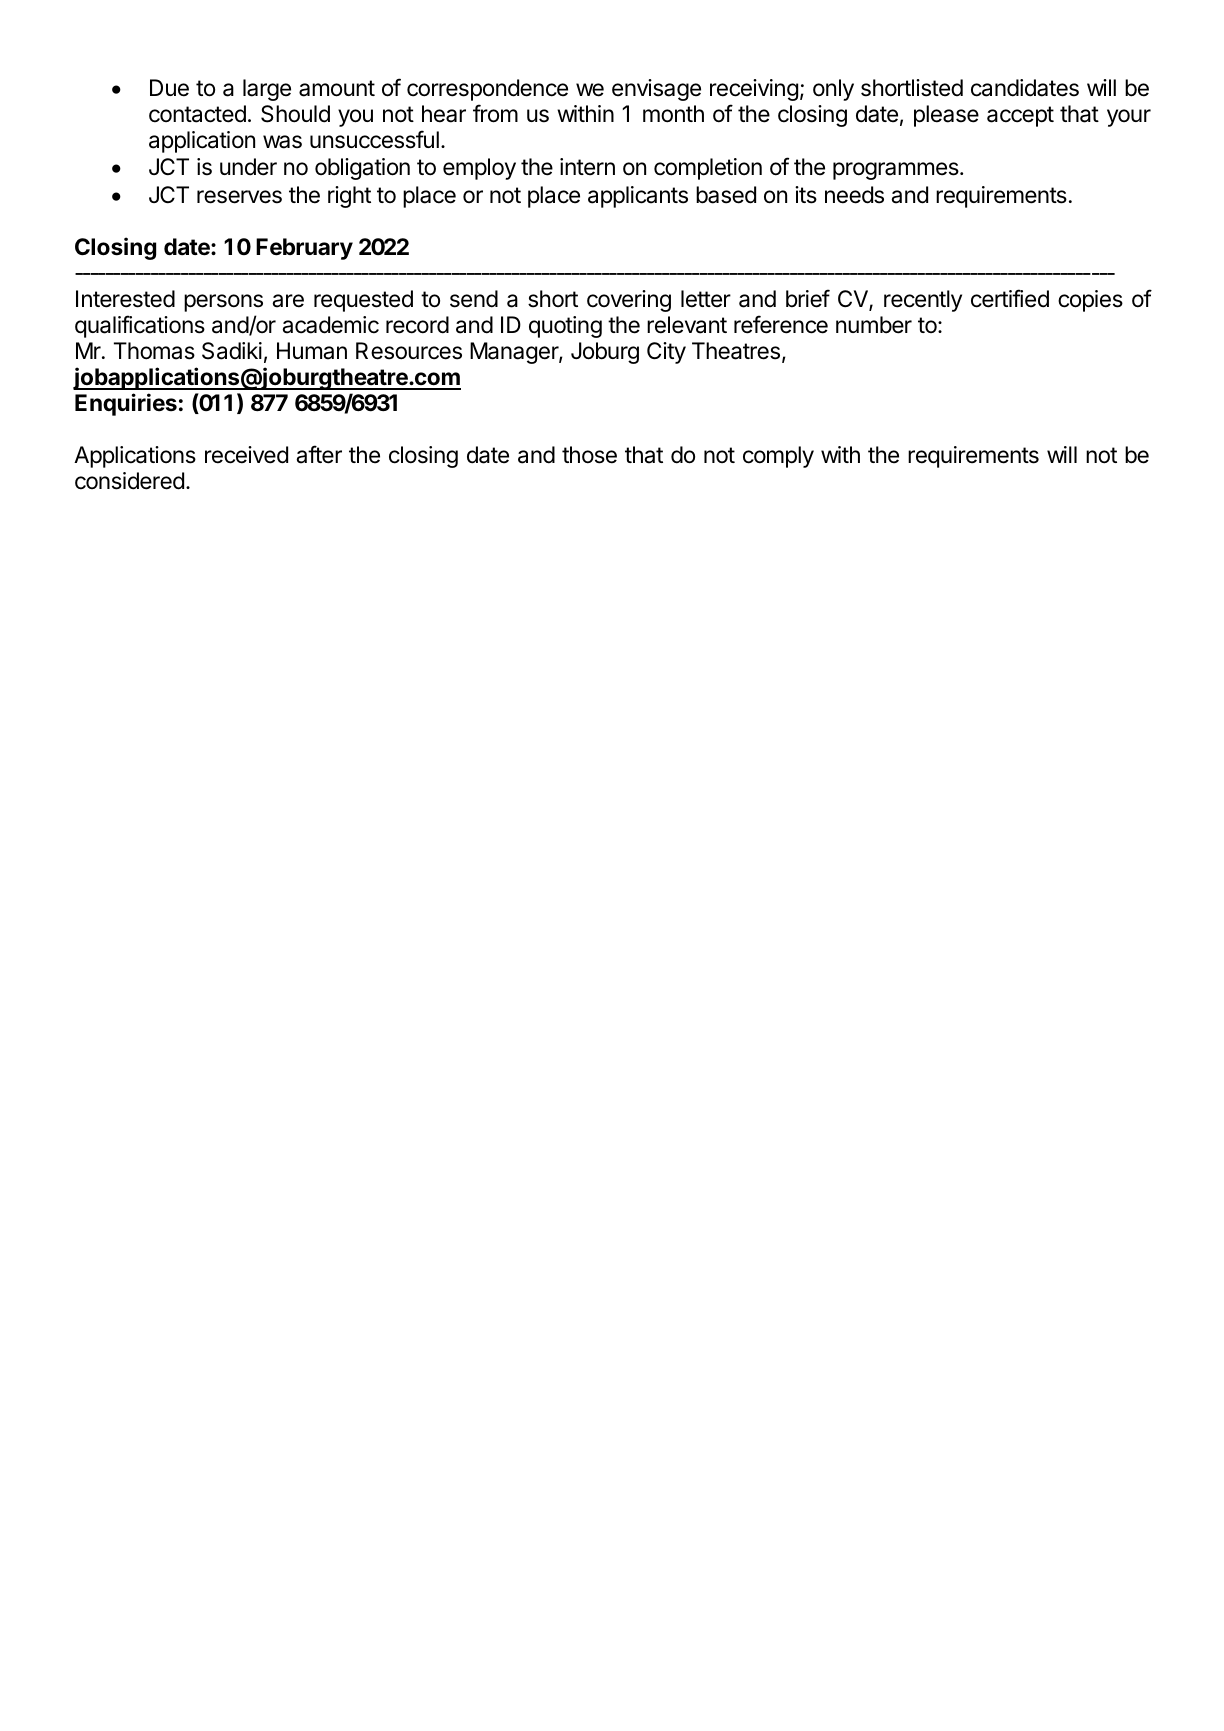  I want to click on are, so click(288, 301).
